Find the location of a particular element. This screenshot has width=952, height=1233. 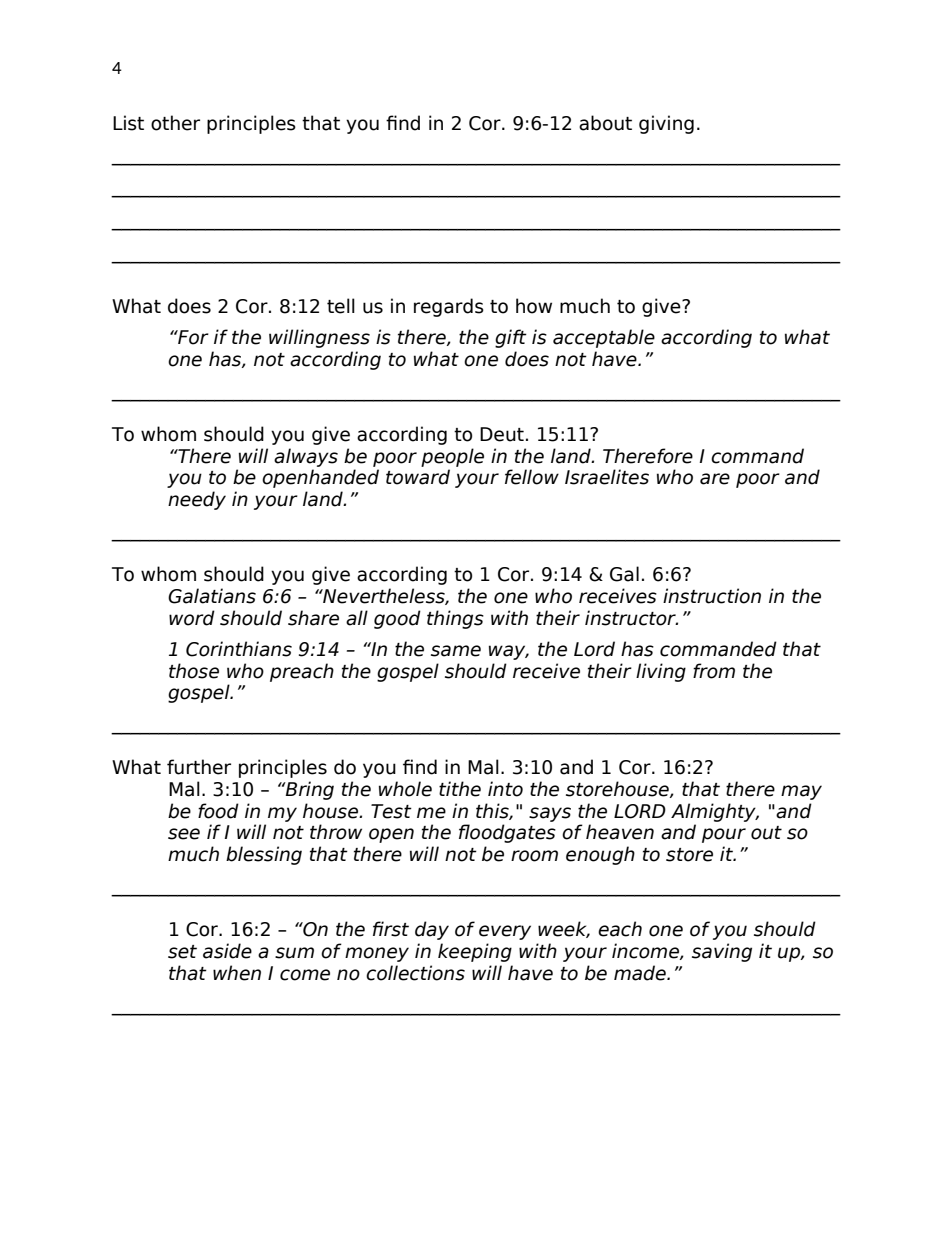

aside is located at coordinates (227, 951).
